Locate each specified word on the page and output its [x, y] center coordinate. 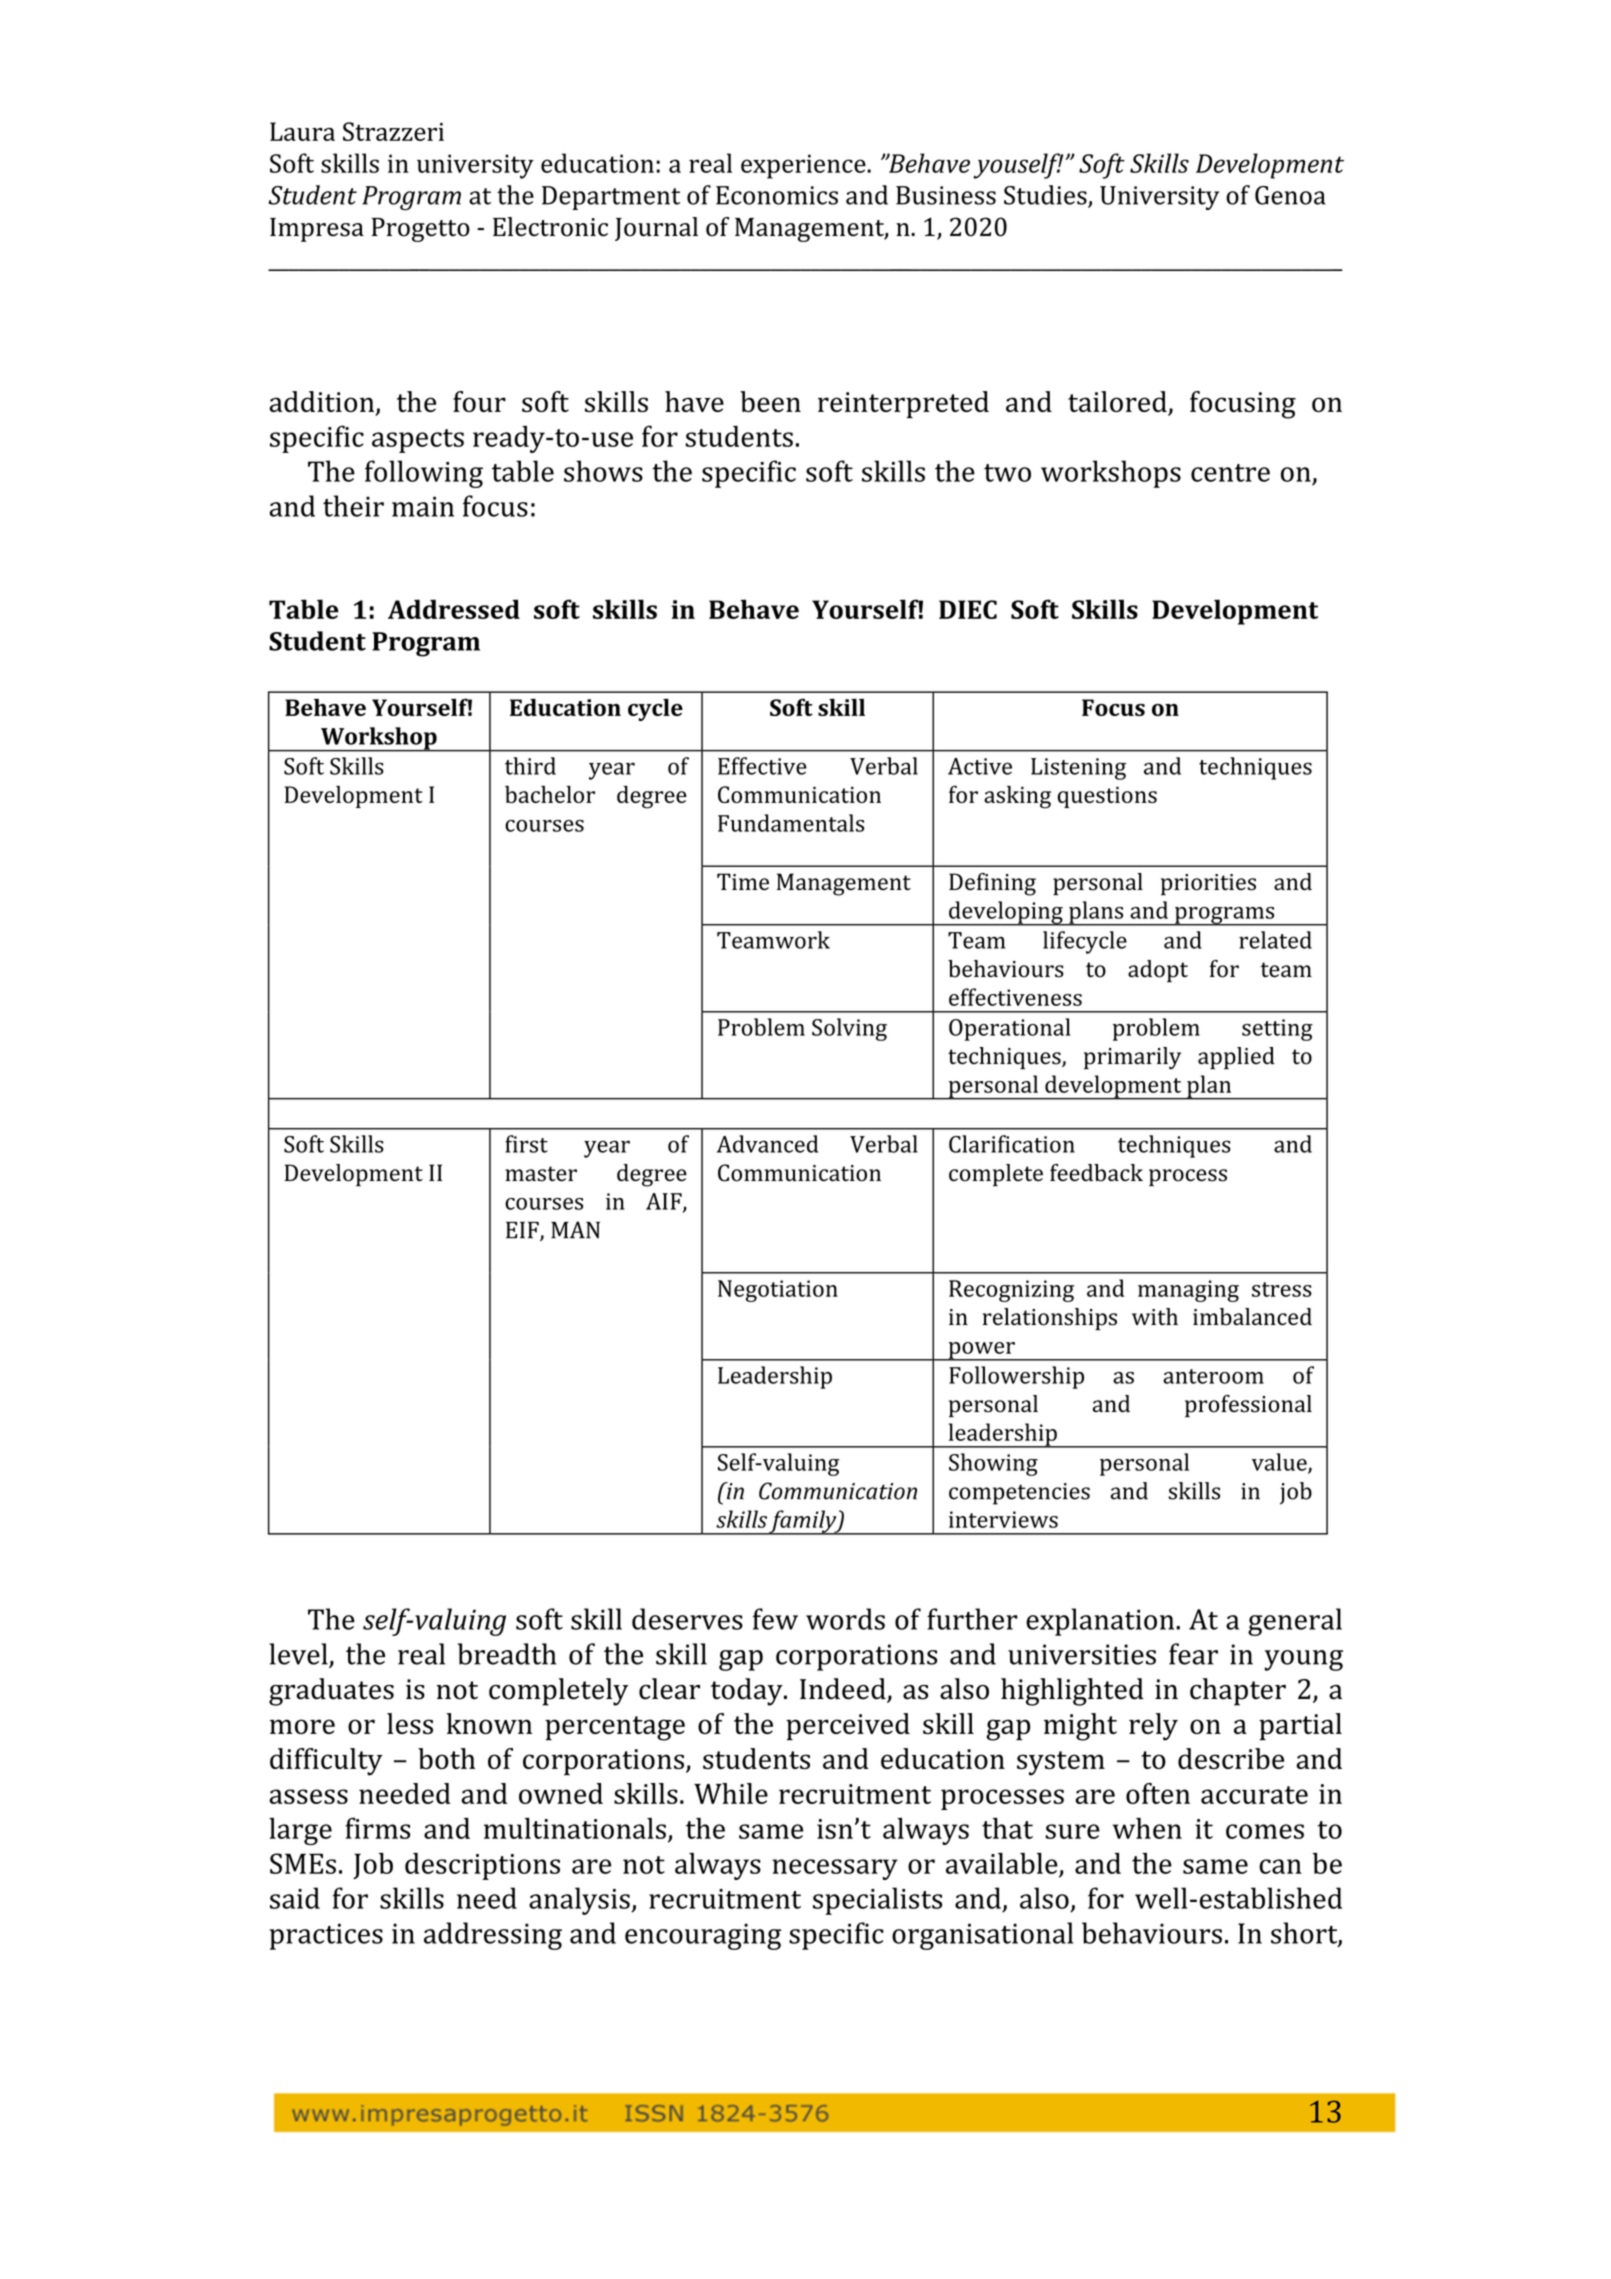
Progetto [421, 230]
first [526, 1144]
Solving [849, 1029]
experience [804, 166]
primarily [1132, 1058]
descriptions [482, 1866]
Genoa [1290, 195]
